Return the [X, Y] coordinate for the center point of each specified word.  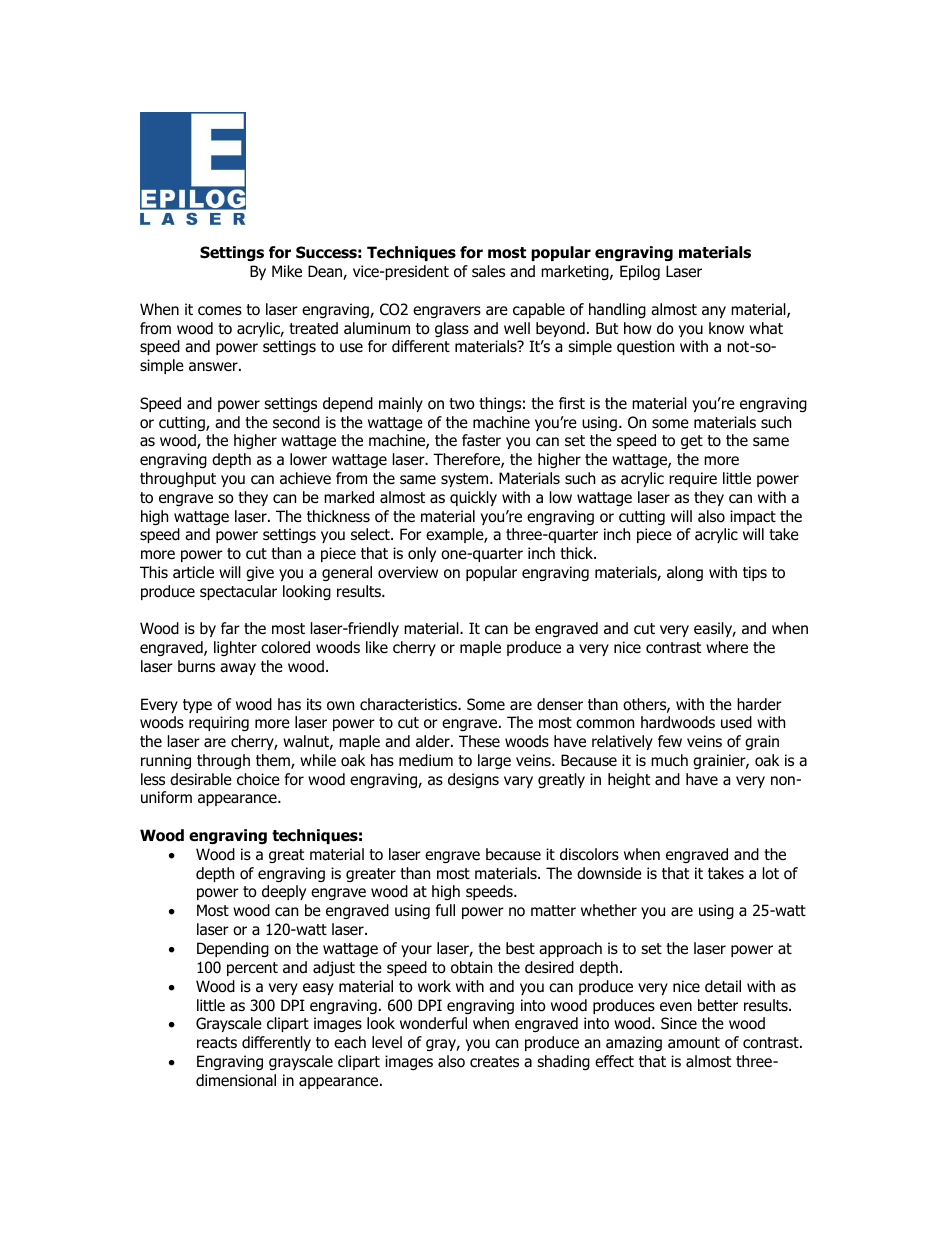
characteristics [409, 704]
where [727, 647]
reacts [217, 1042]
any [714, 312]
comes [220, 311]
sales [488, 271]
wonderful [433, 1023]
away [238, 669]
